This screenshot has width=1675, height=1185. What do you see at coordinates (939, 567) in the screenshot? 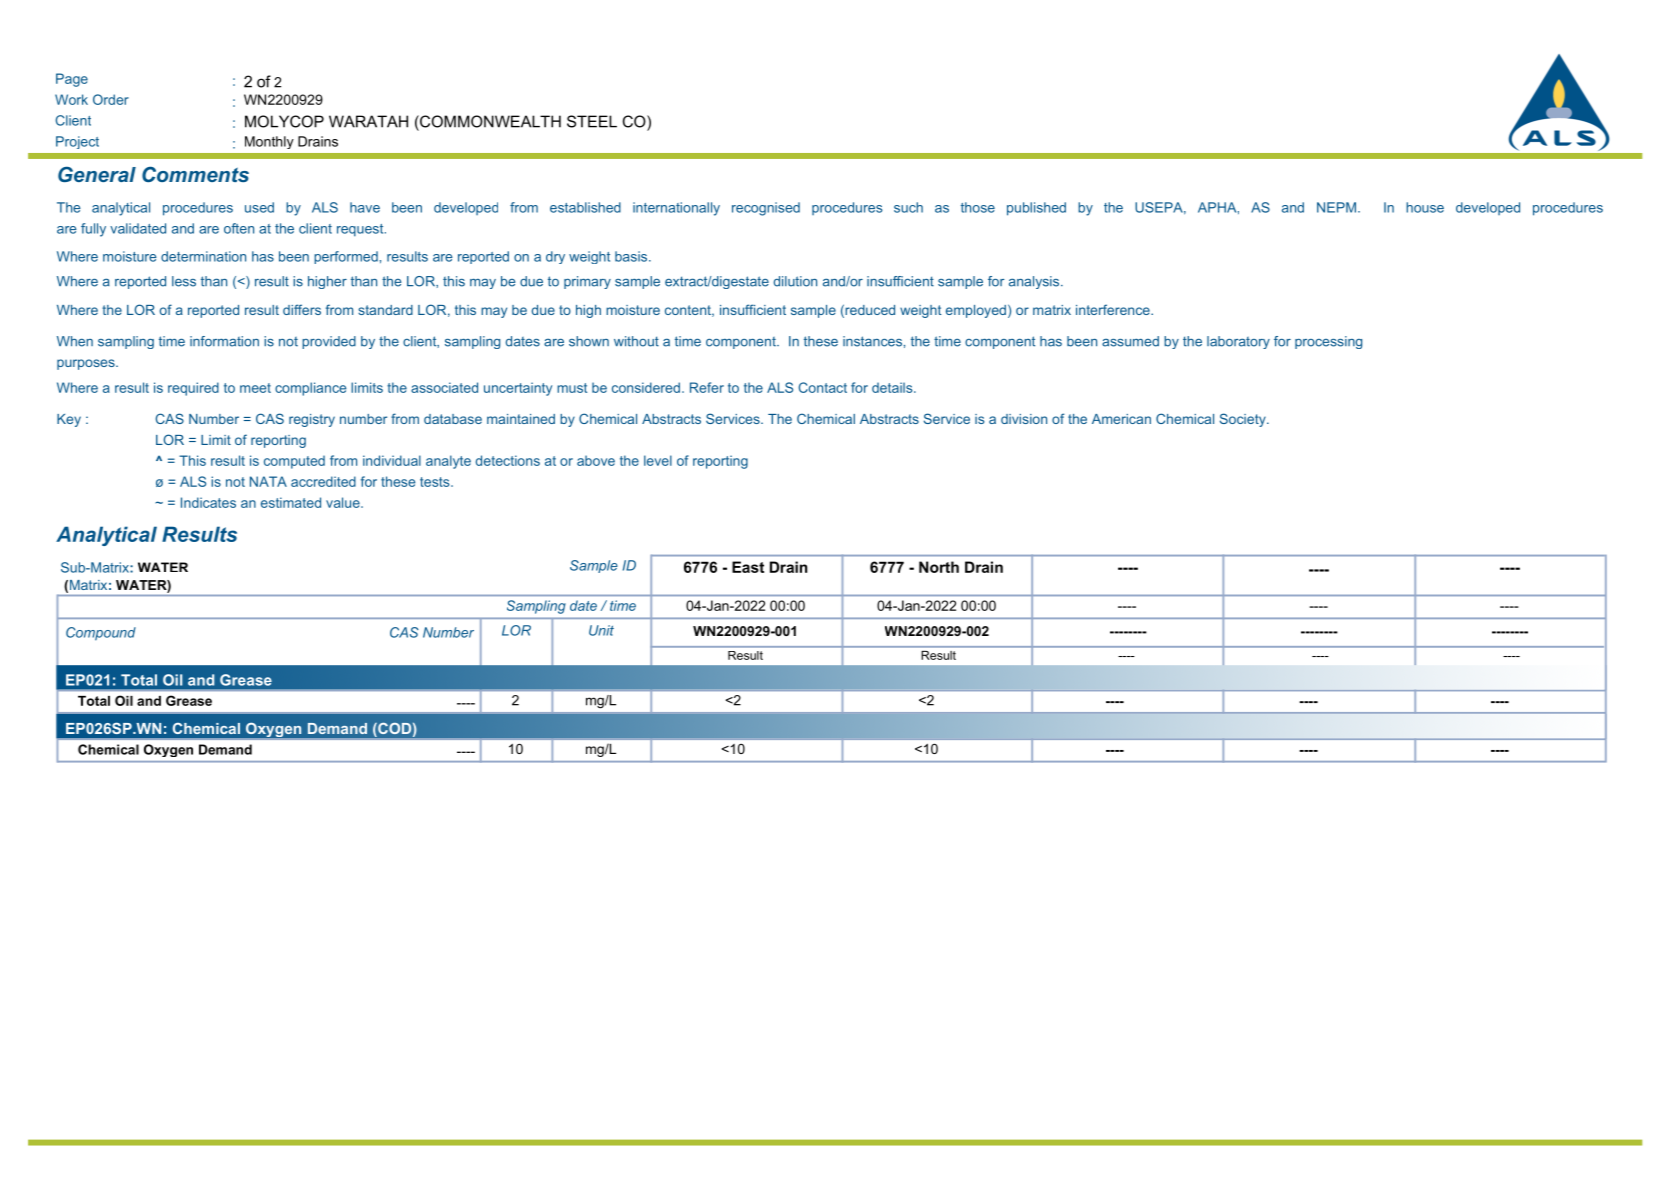
I see `North` at bounding box center [939, 567].
